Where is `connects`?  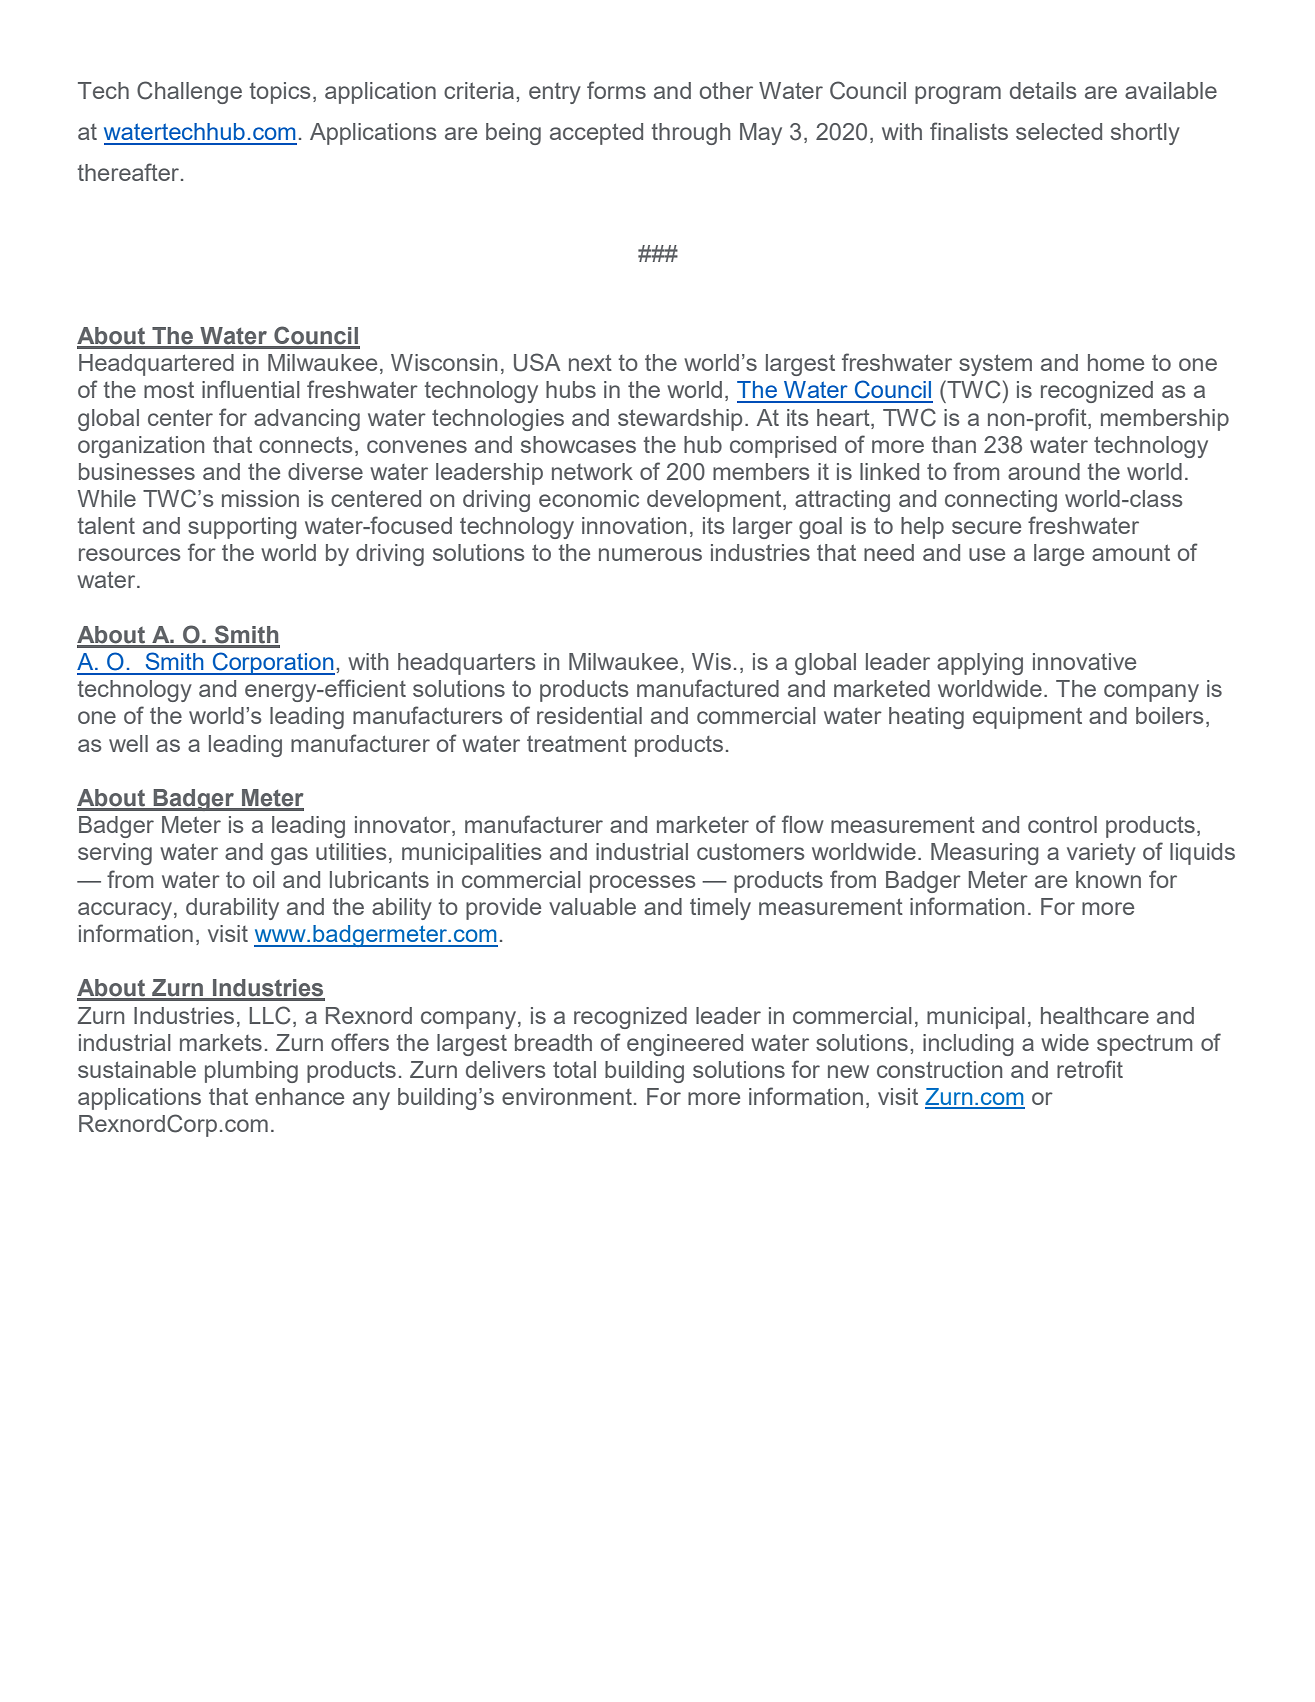
connects is located at coordinates (306, 444).
